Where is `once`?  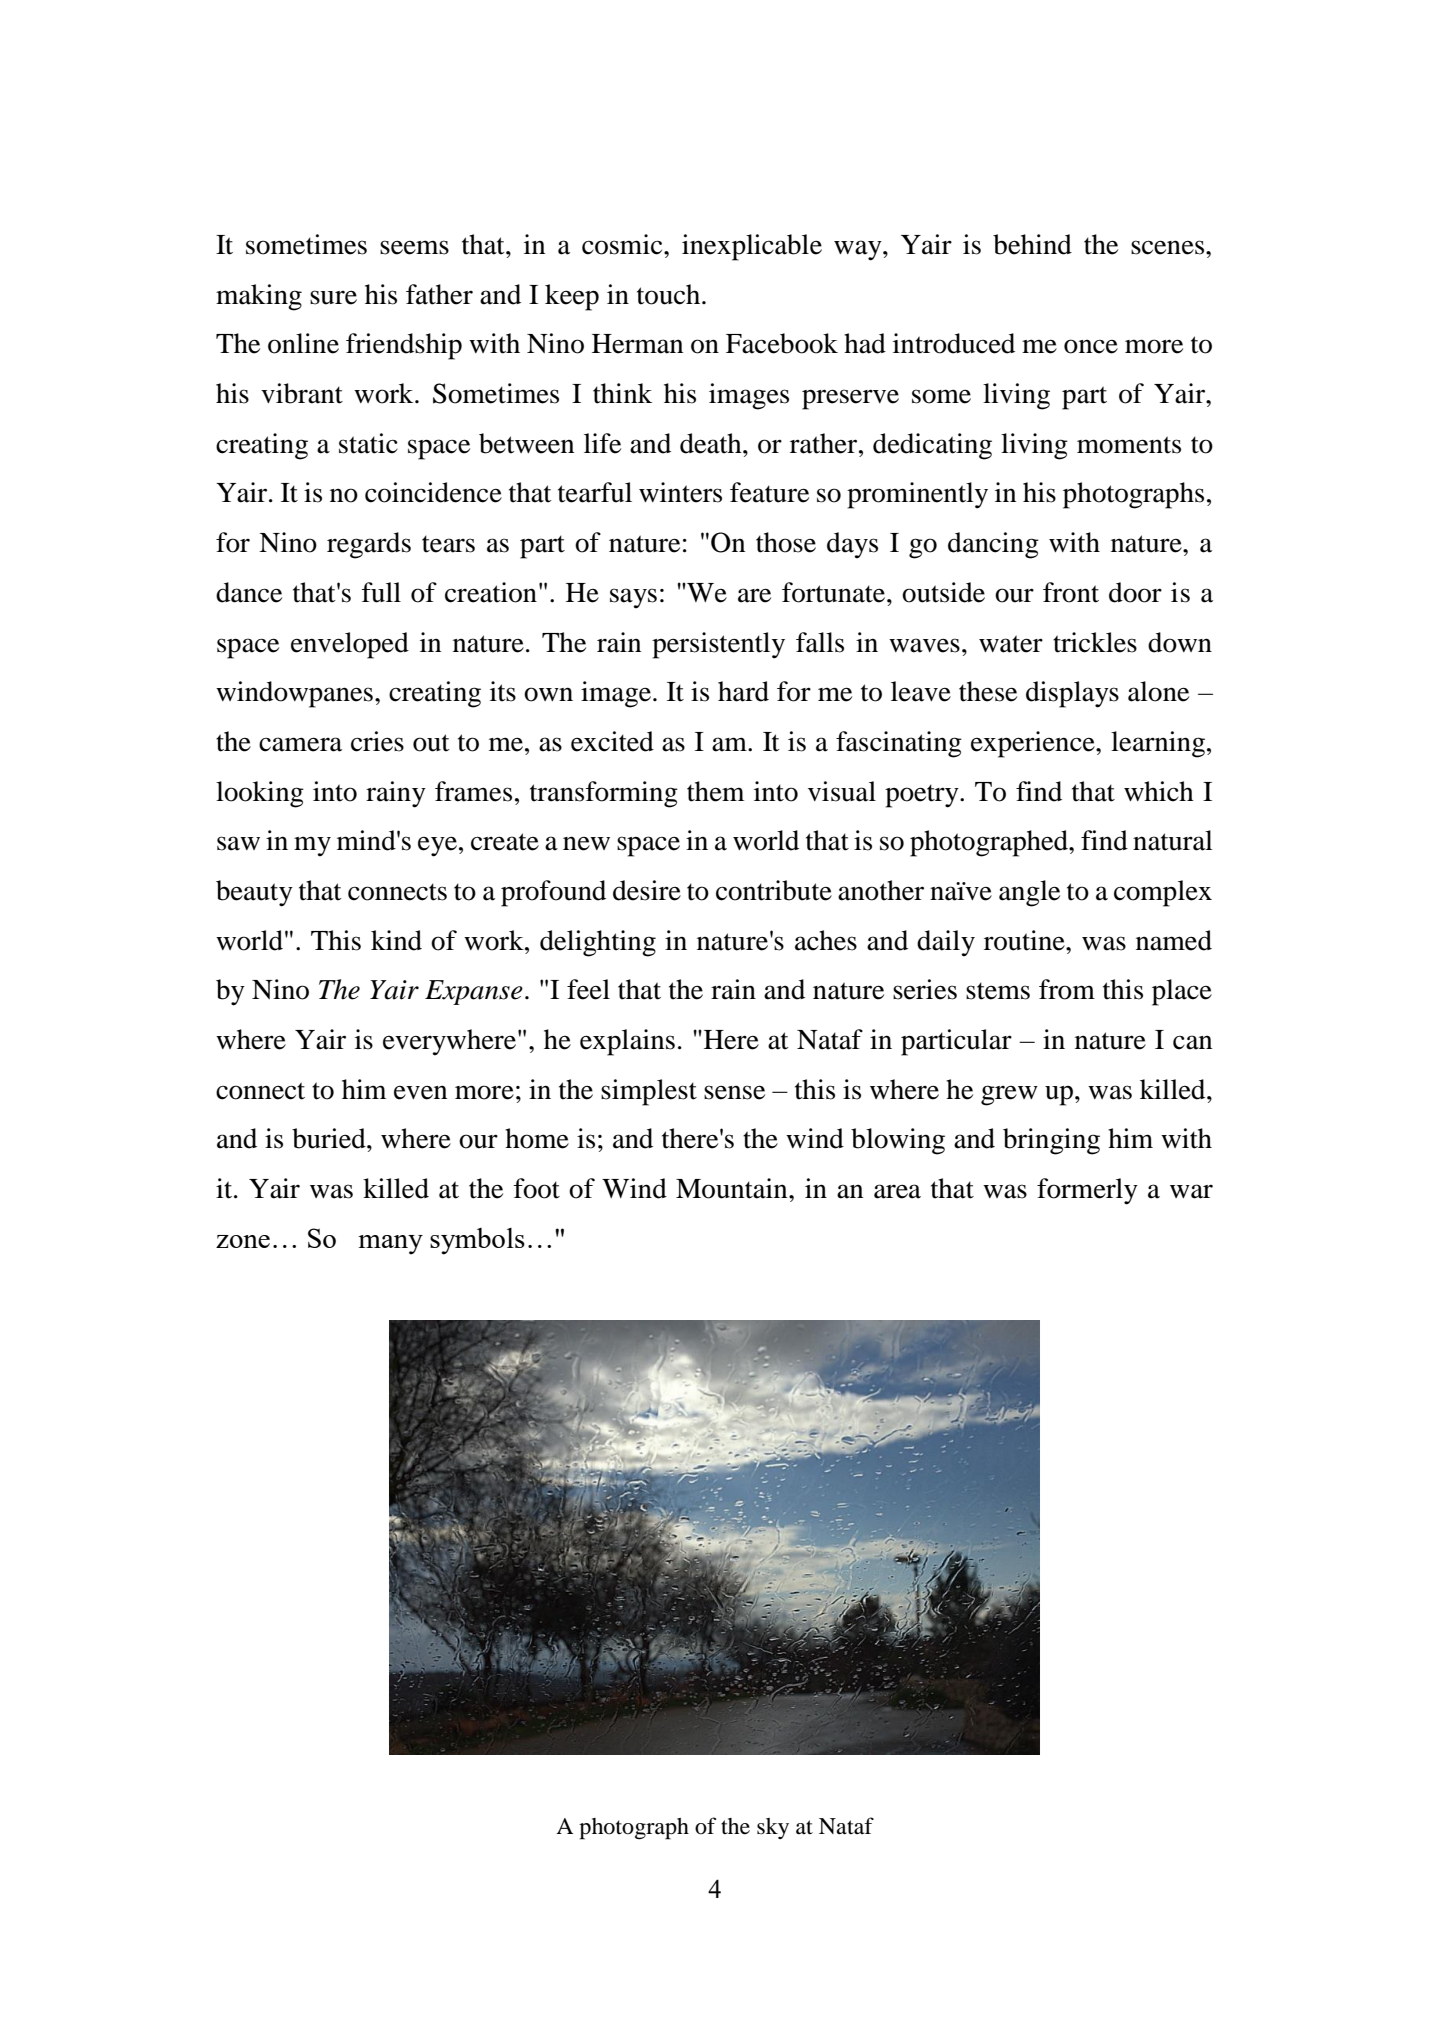
once is located at coordinates (1091, 346).
